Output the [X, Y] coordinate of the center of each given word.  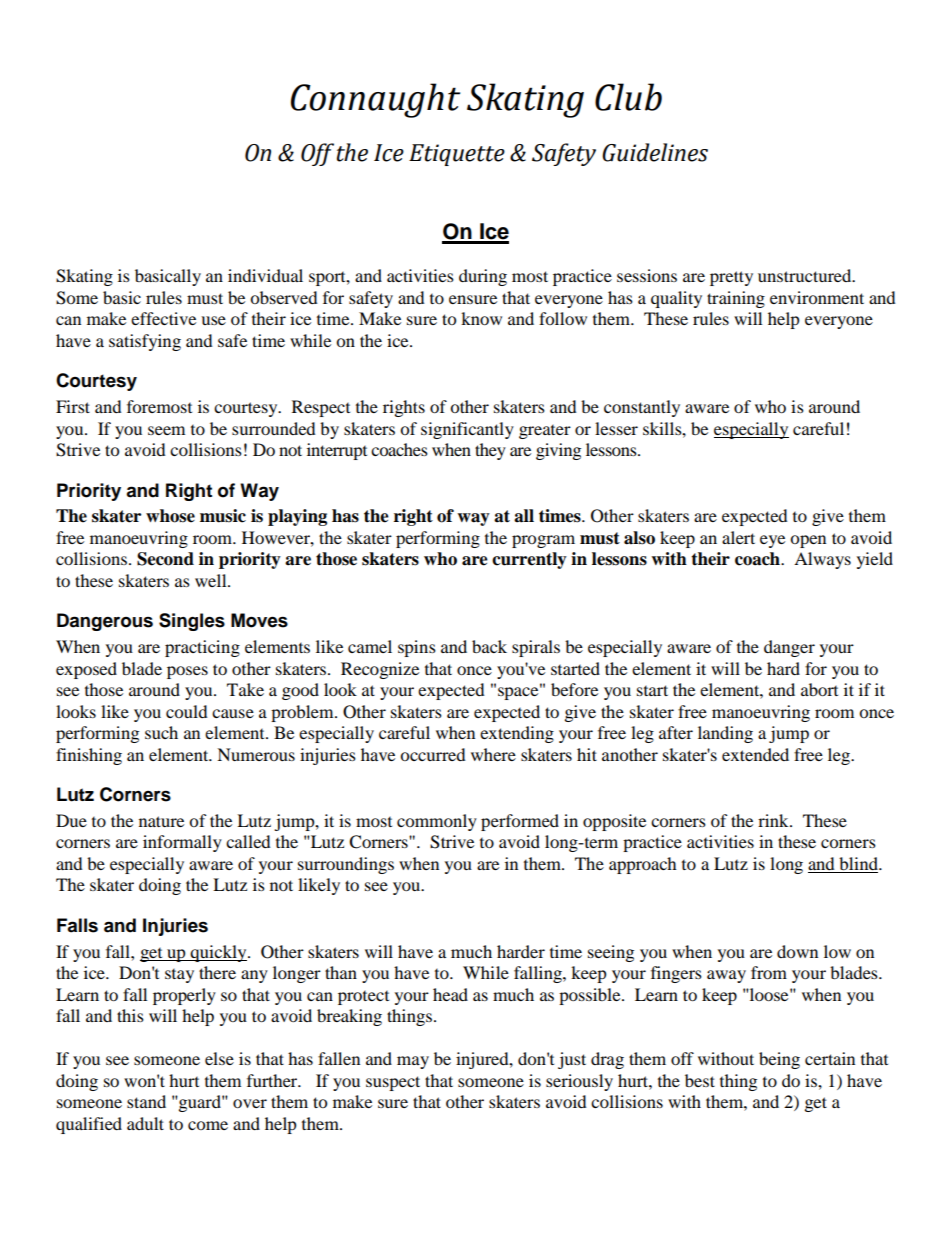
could [187, 711]
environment [817, 297]
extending [517, 734]
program [543, 541]
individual [265, 275]
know [481, 318]
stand [146, 1101]
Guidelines [655, 152]
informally [182, 843]
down [797, 951]
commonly [437, 822]
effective [163, 318]
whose [170, 516]
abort [819, 689]
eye [772, 541]
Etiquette [457, 155]
